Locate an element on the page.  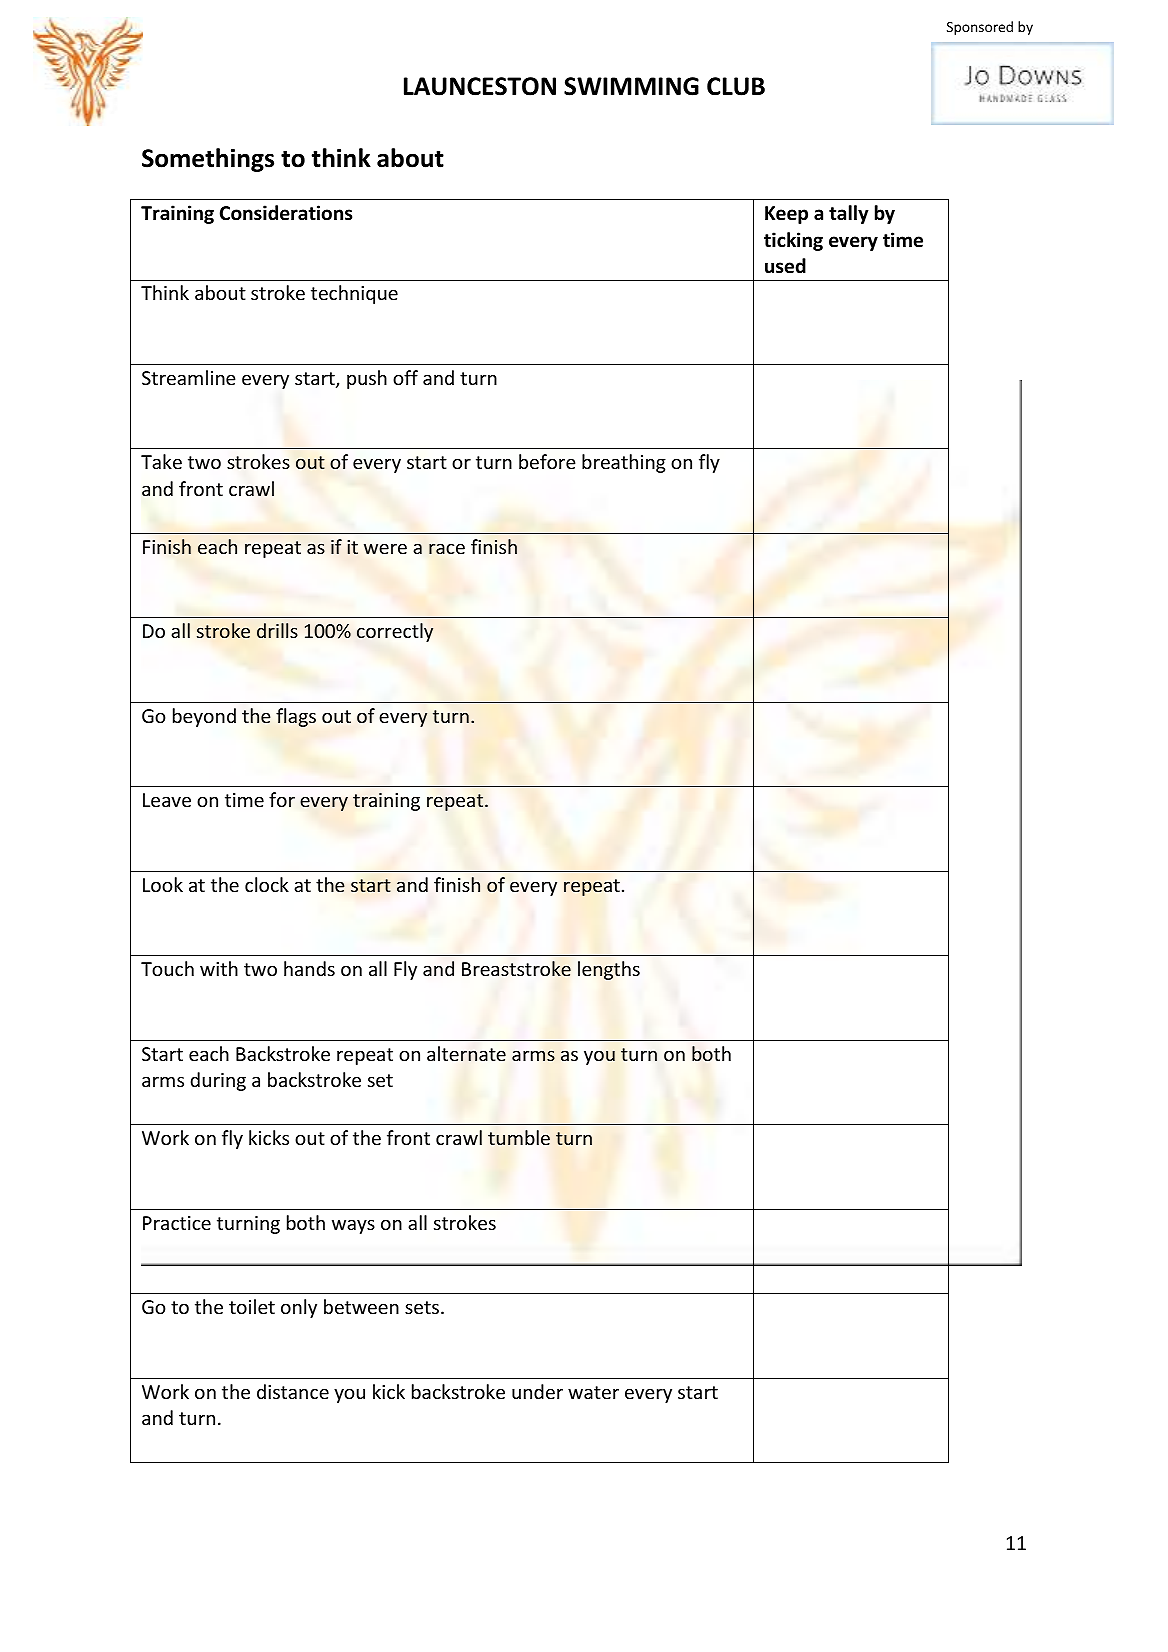
Somethings is located at coordinates (208, 160).
